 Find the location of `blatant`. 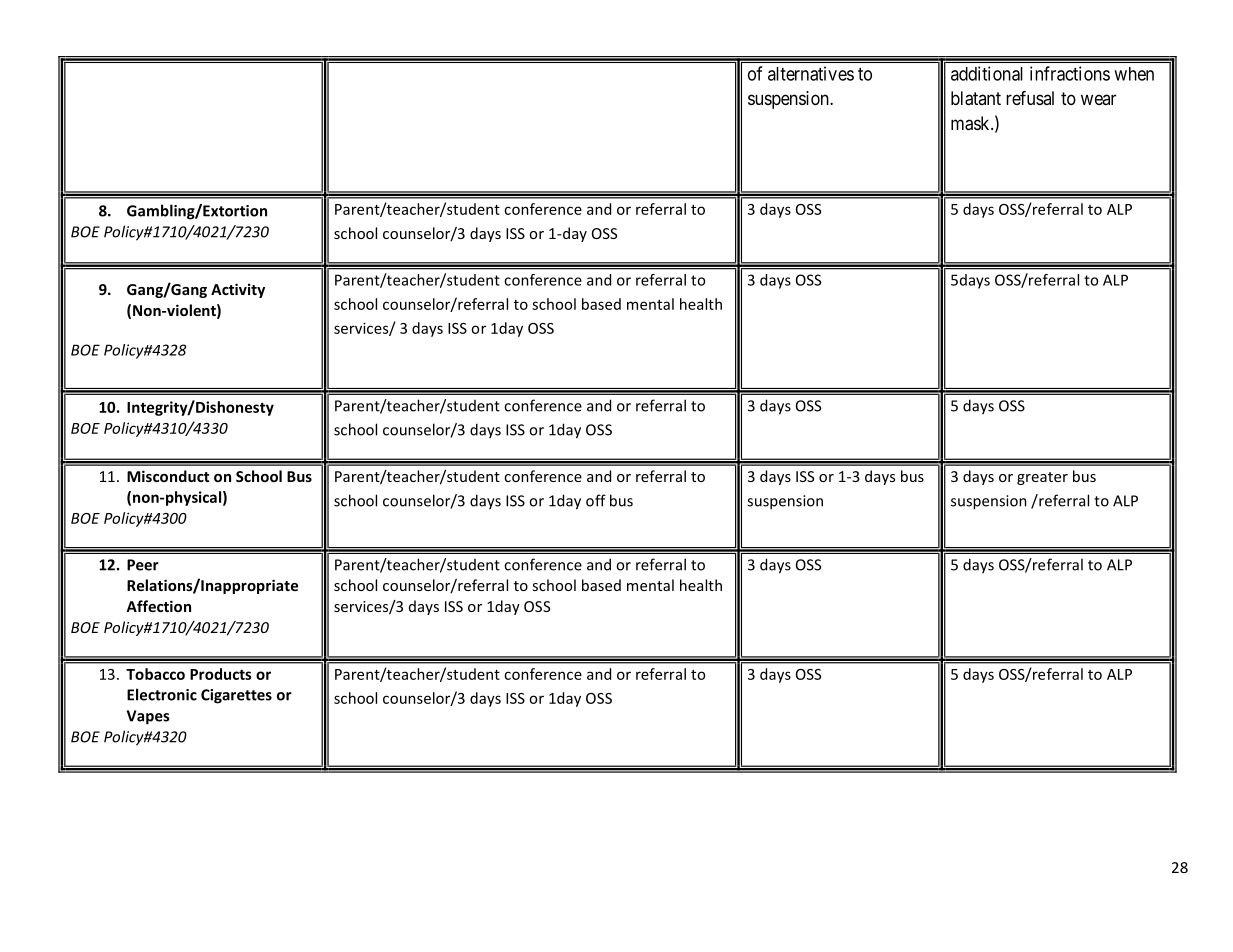

blatant is located at coordinates (976, 98).
